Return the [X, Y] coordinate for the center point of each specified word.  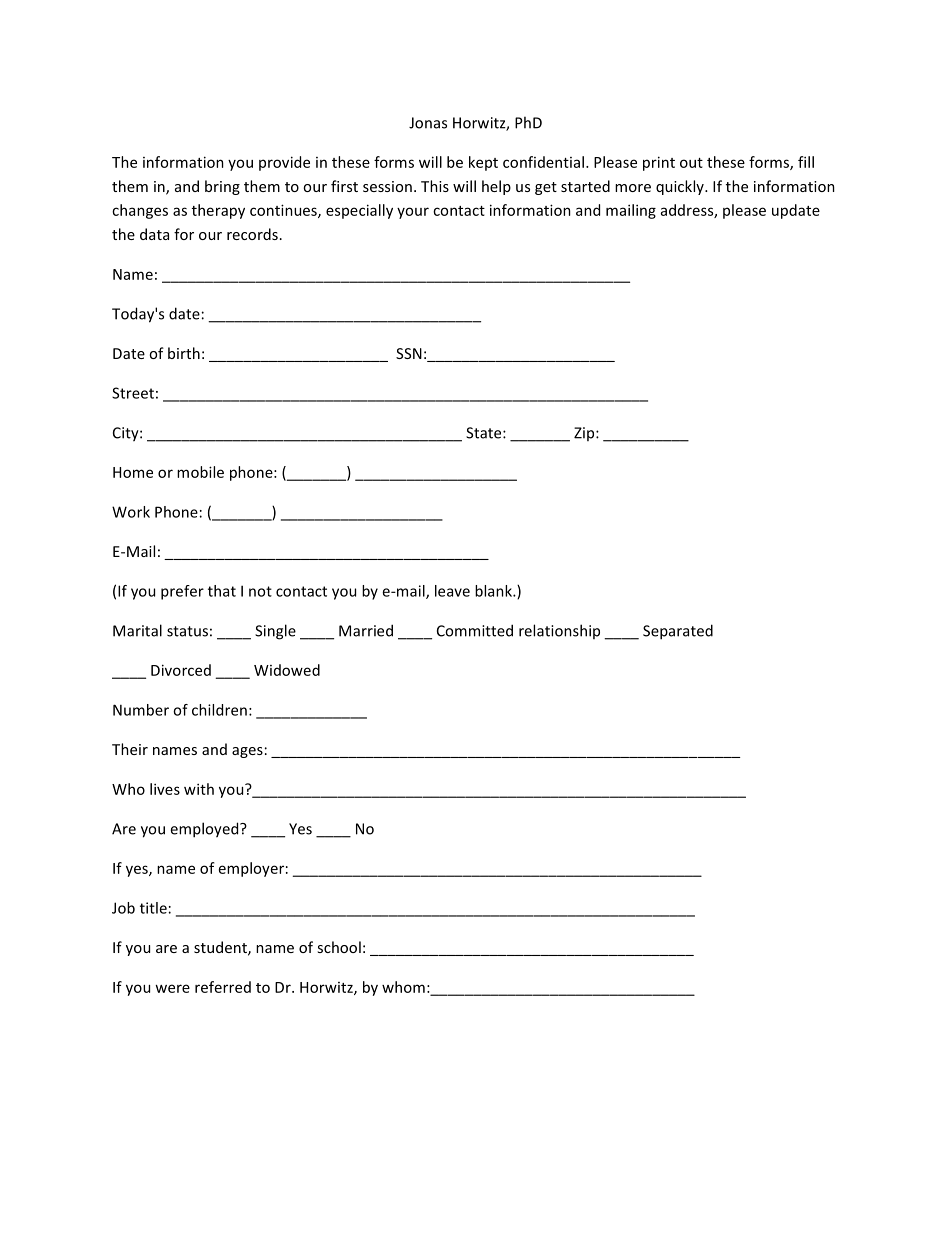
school [339, 947]
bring [222, 187]
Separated [678, 632]
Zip [585, 434]
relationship [559, 631]
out [691, 163]
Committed [475, 630]
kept [483, 163]
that [222, 591]
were [172, 988]
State [485, 433]
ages [247, 752]
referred [223, 987]
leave [452, 591]
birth [184, 353]
